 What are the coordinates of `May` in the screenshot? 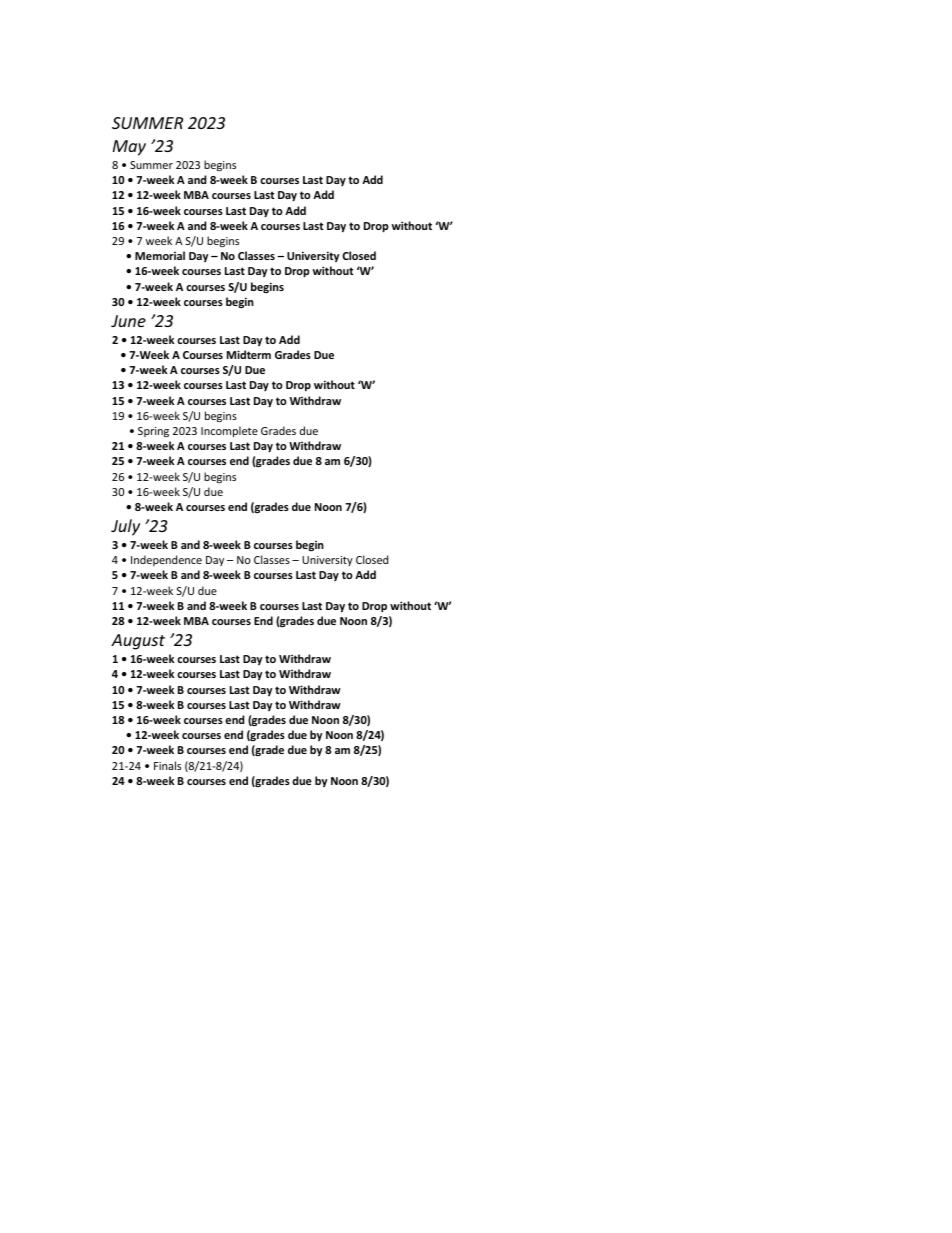 It's located at (129, 148).
